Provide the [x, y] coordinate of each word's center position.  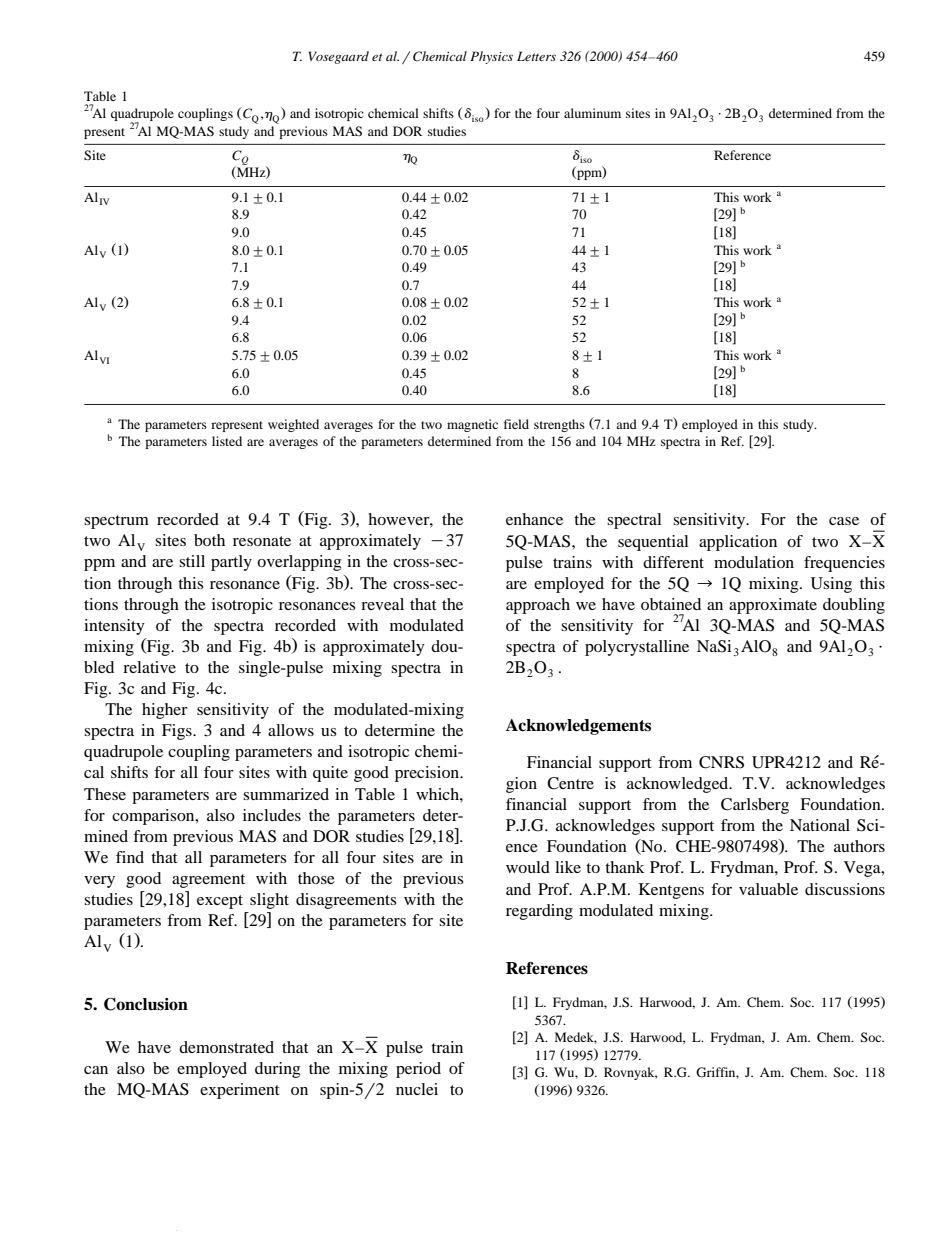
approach [538, 606]
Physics [491, 57]
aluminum [592, 113]
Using [831, 585]
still [192, 561]
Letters [536, 56]
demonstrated [226, 1047]
